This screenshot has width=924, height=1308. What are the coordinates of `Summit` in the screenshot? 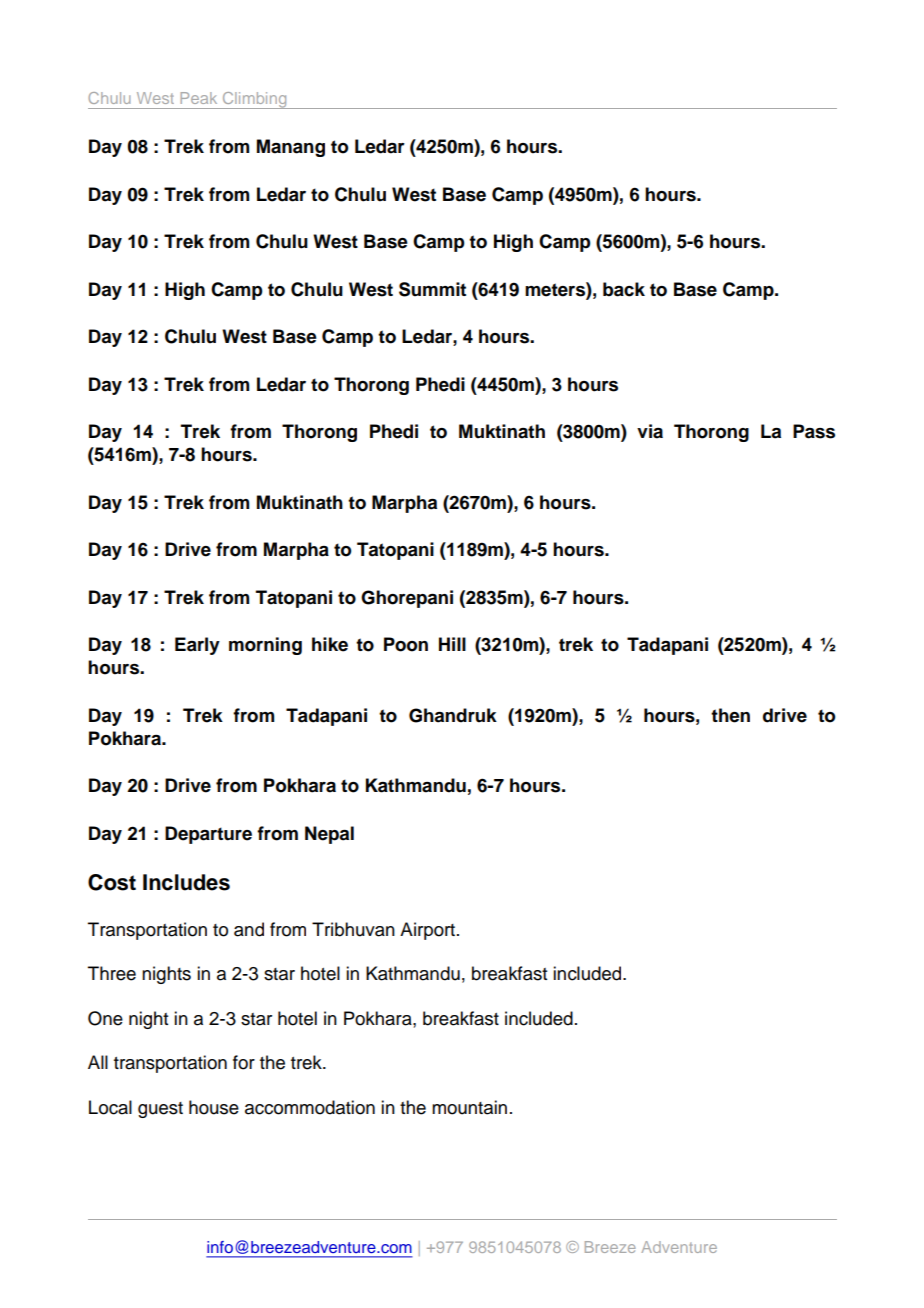 It's located at (432, 289).
